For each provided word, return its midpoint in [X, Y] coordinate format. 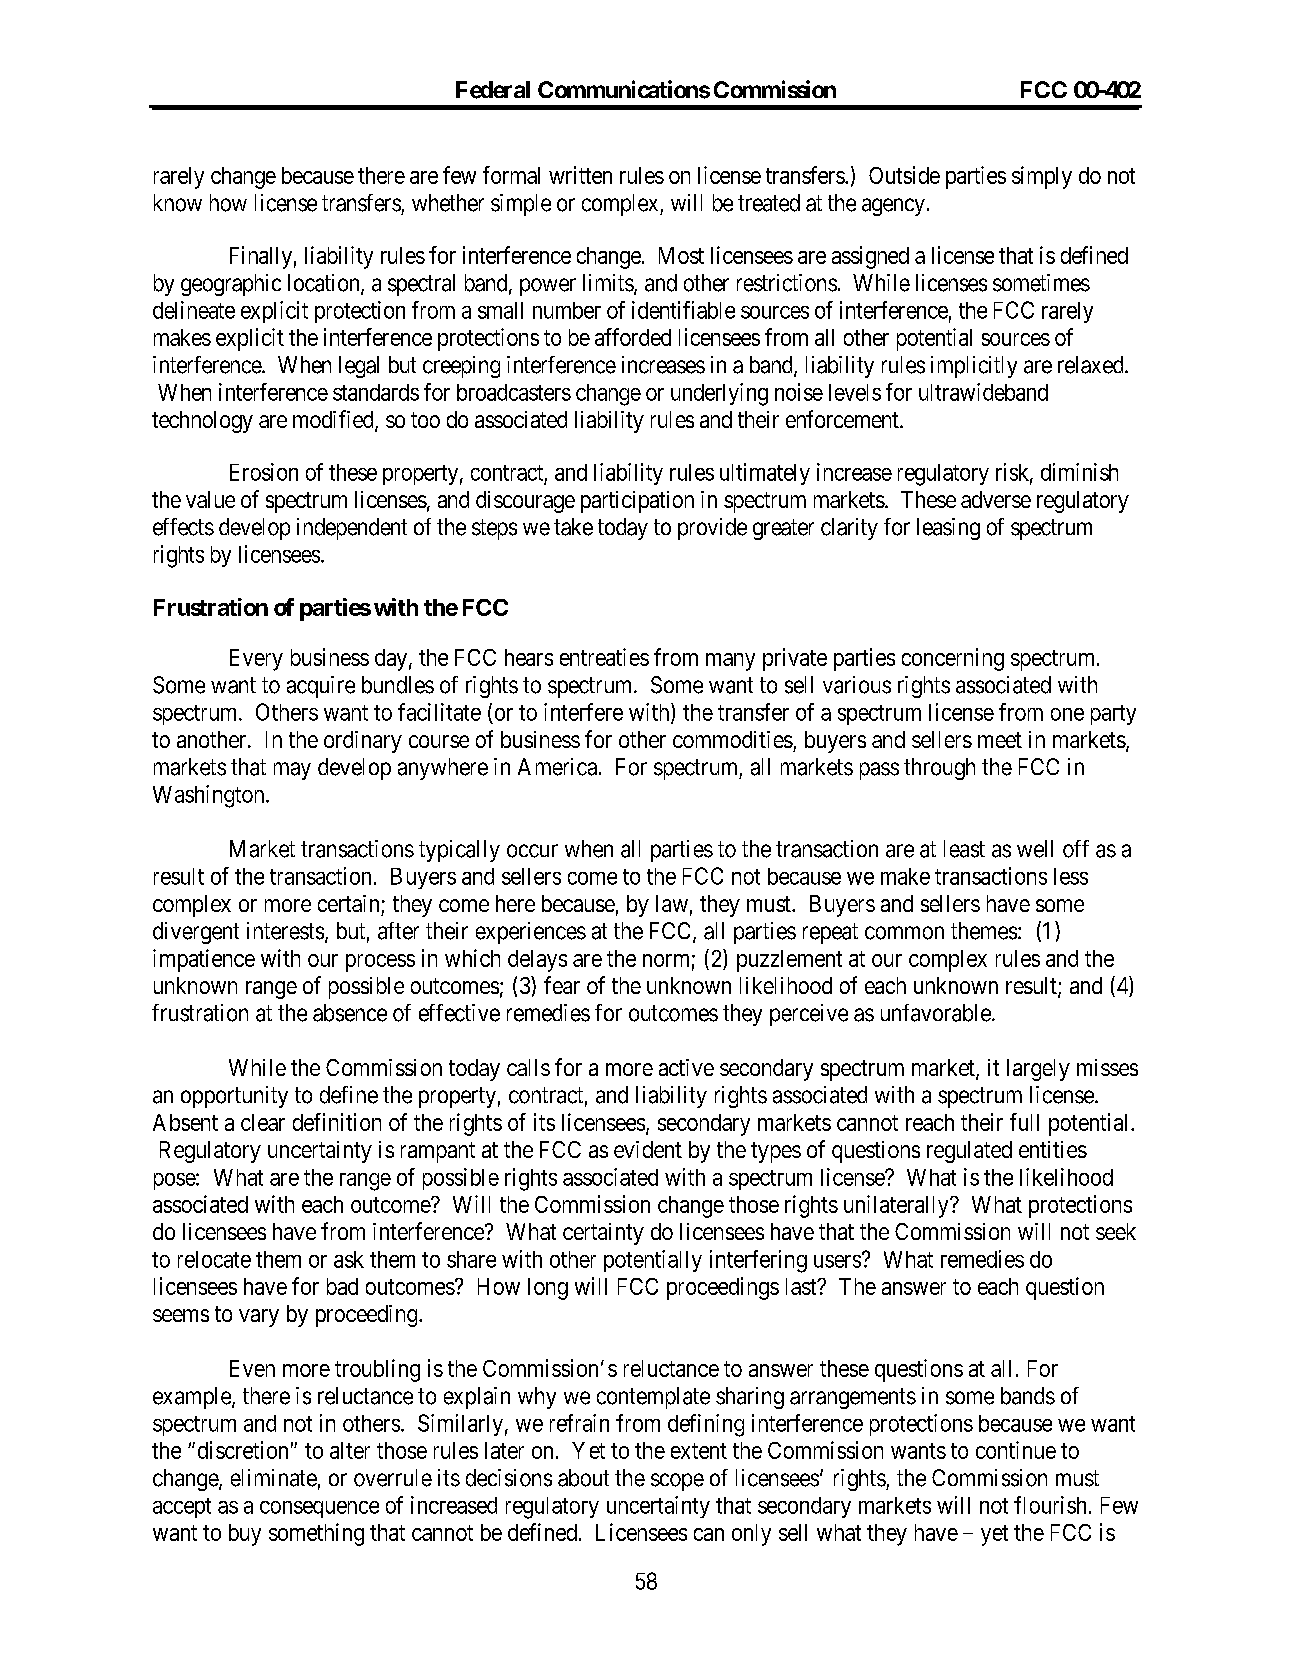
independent [352, 529]
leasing [948, 529]
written [580, 175]
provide [712, 529]
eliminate [274, 1478]
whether [448, 203]
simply [1042, 177]
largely [1038, 1070]
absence [350, 1013]
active [686, 1067]
